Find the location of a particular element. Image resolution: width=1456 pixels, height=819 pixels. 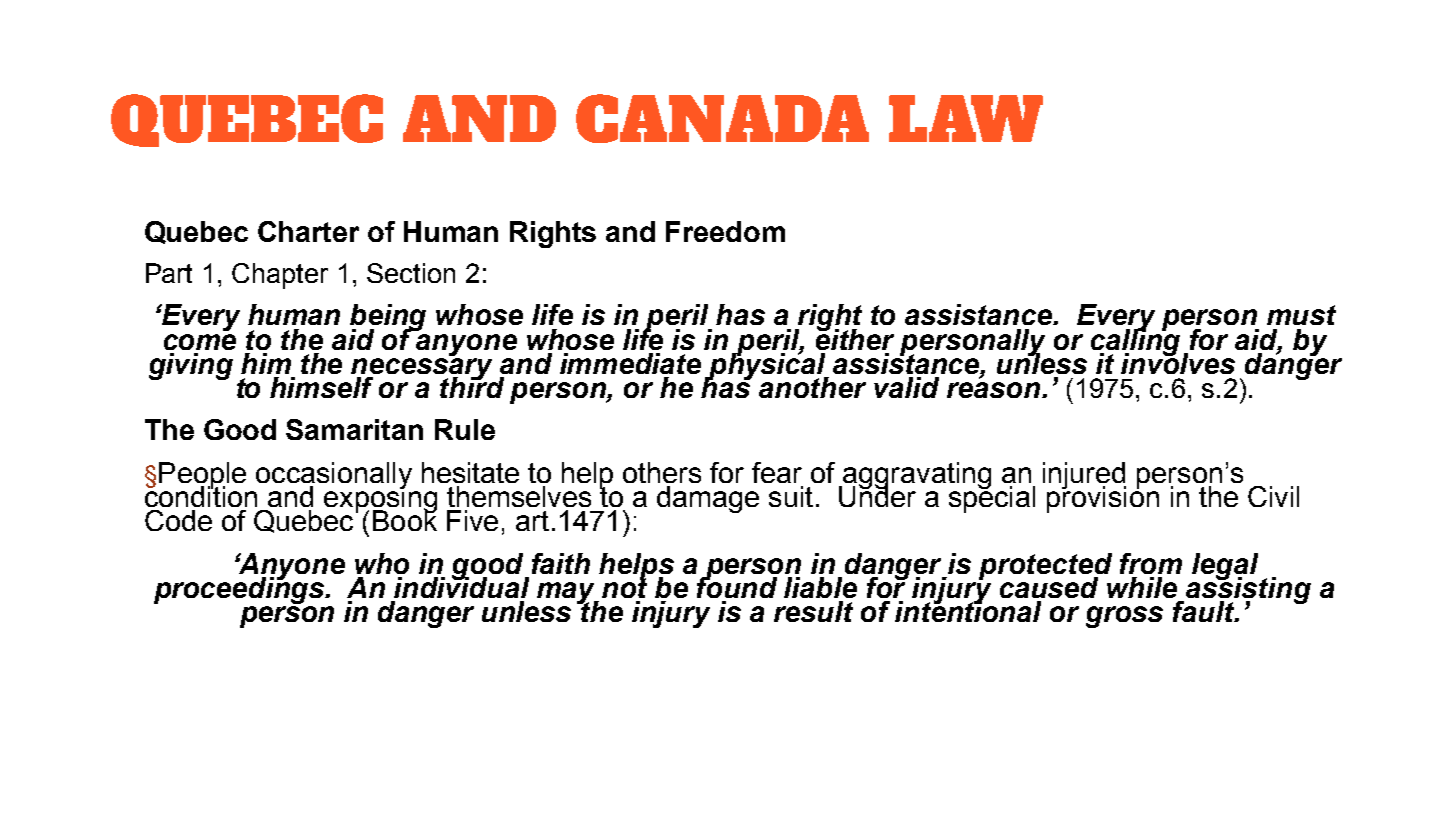

provision is located at coordinates (1103, 498).
